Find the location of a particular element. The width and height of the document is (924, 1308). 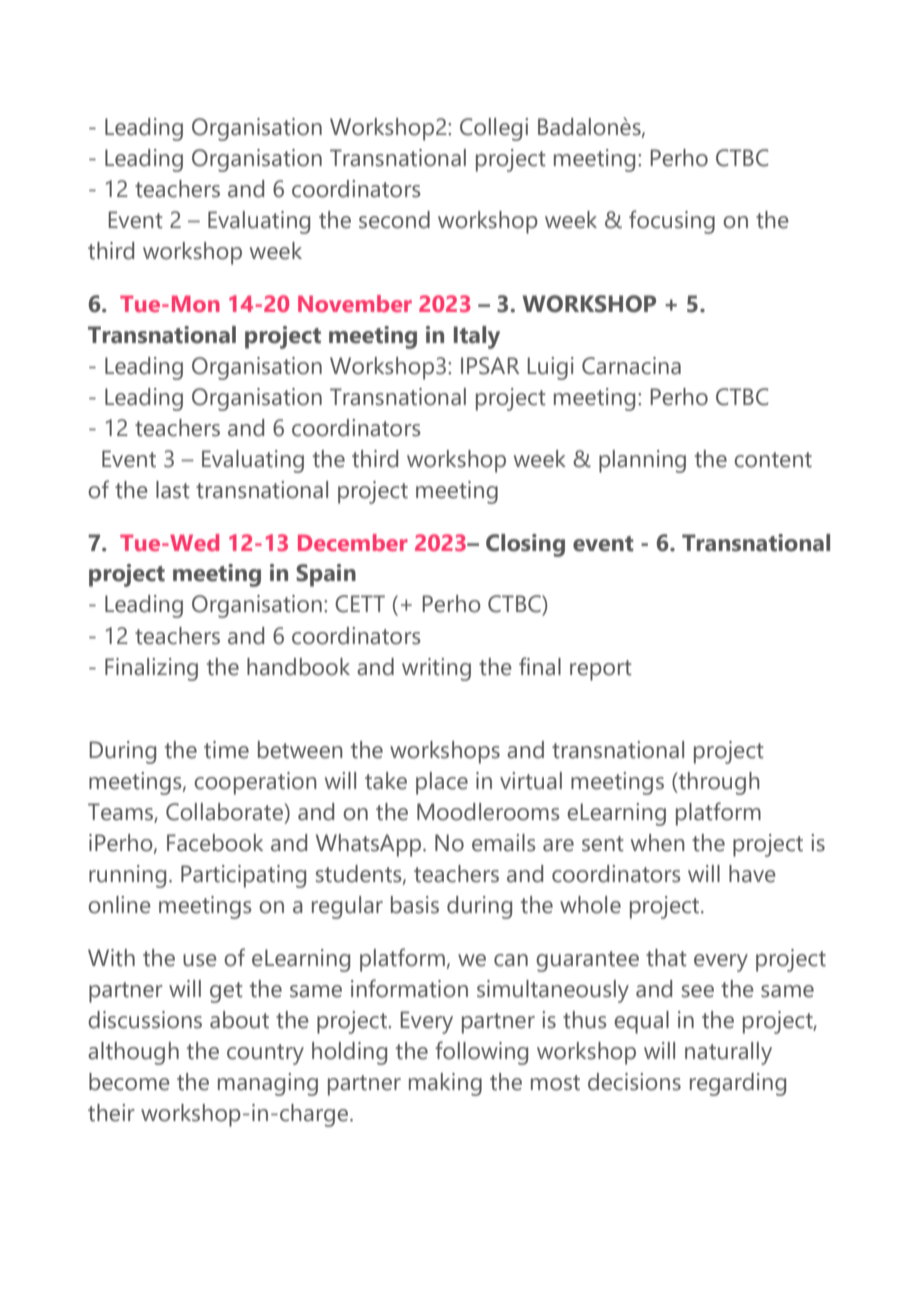

making is located at coordinates (445, 1084).
